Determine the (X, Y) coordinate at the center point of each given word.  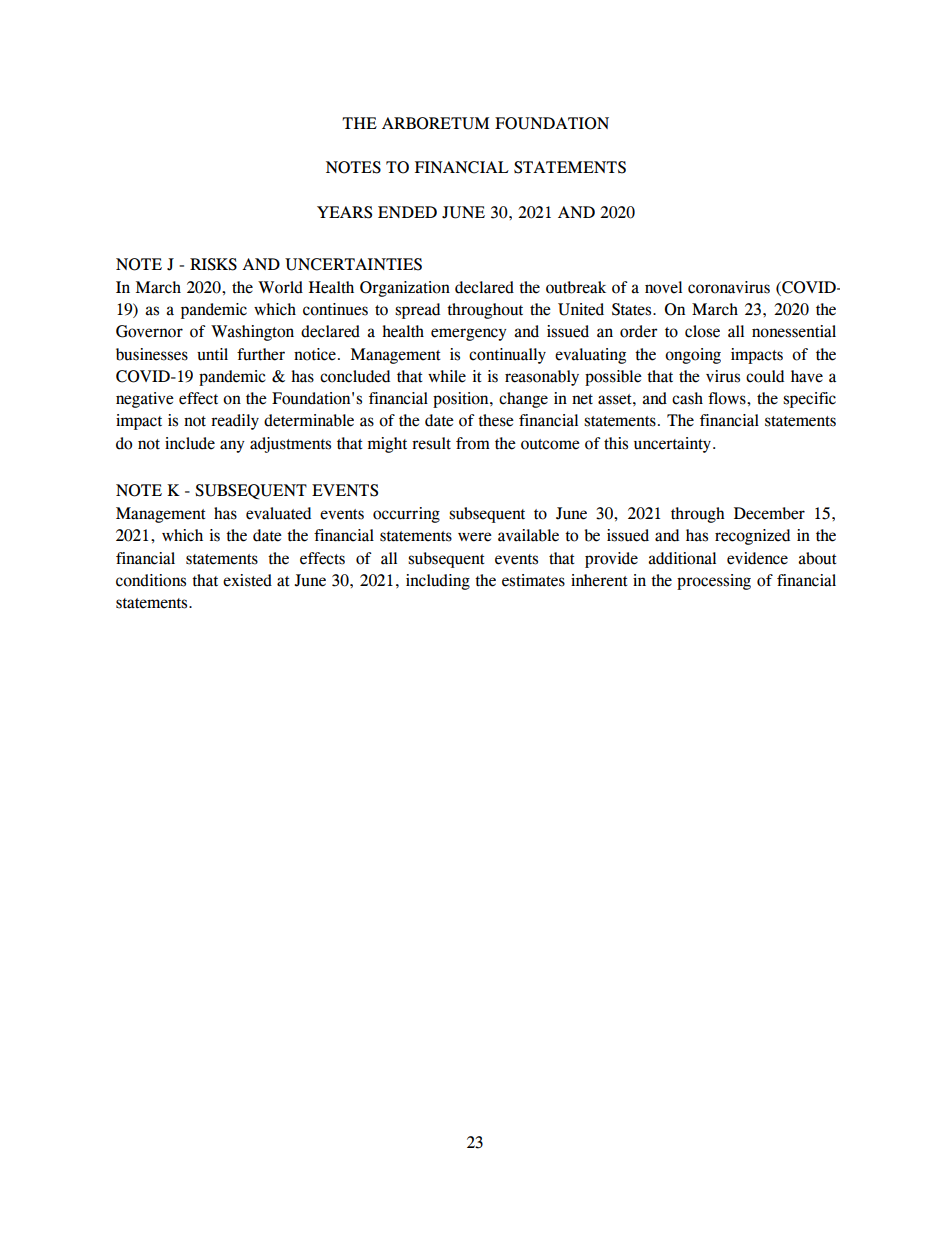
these (496, 420)
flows (728, 398)
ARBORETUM (435, 123)
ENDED (407, 212)
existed (247, 580)
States (633, 309)
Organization (405, 289)
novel (663, 287)
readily (235, 422)
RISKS (213, 264)
